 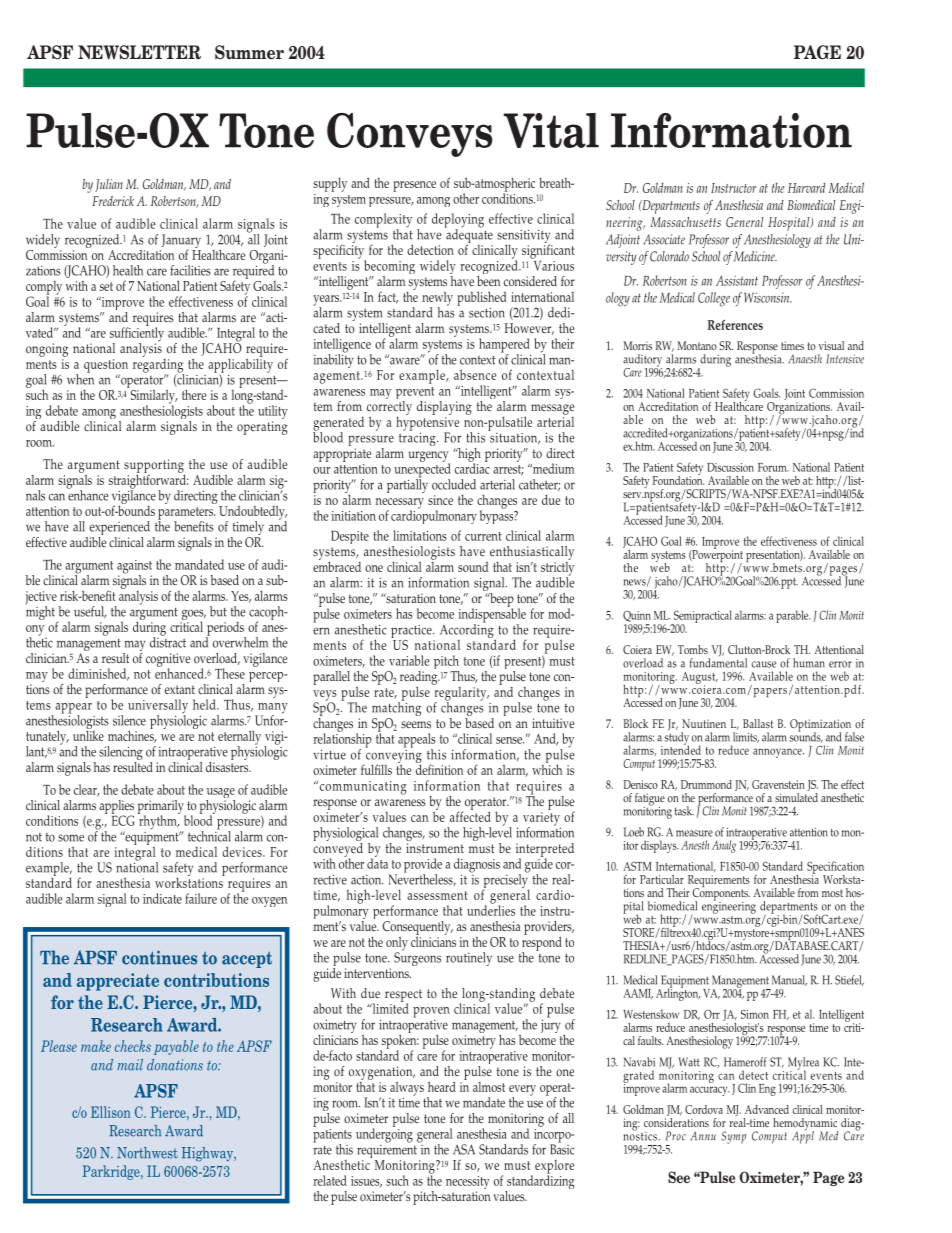 What do you see at coordinates (551, 130) in the page?
I see `Vital` at bounding box center [551, 130].
